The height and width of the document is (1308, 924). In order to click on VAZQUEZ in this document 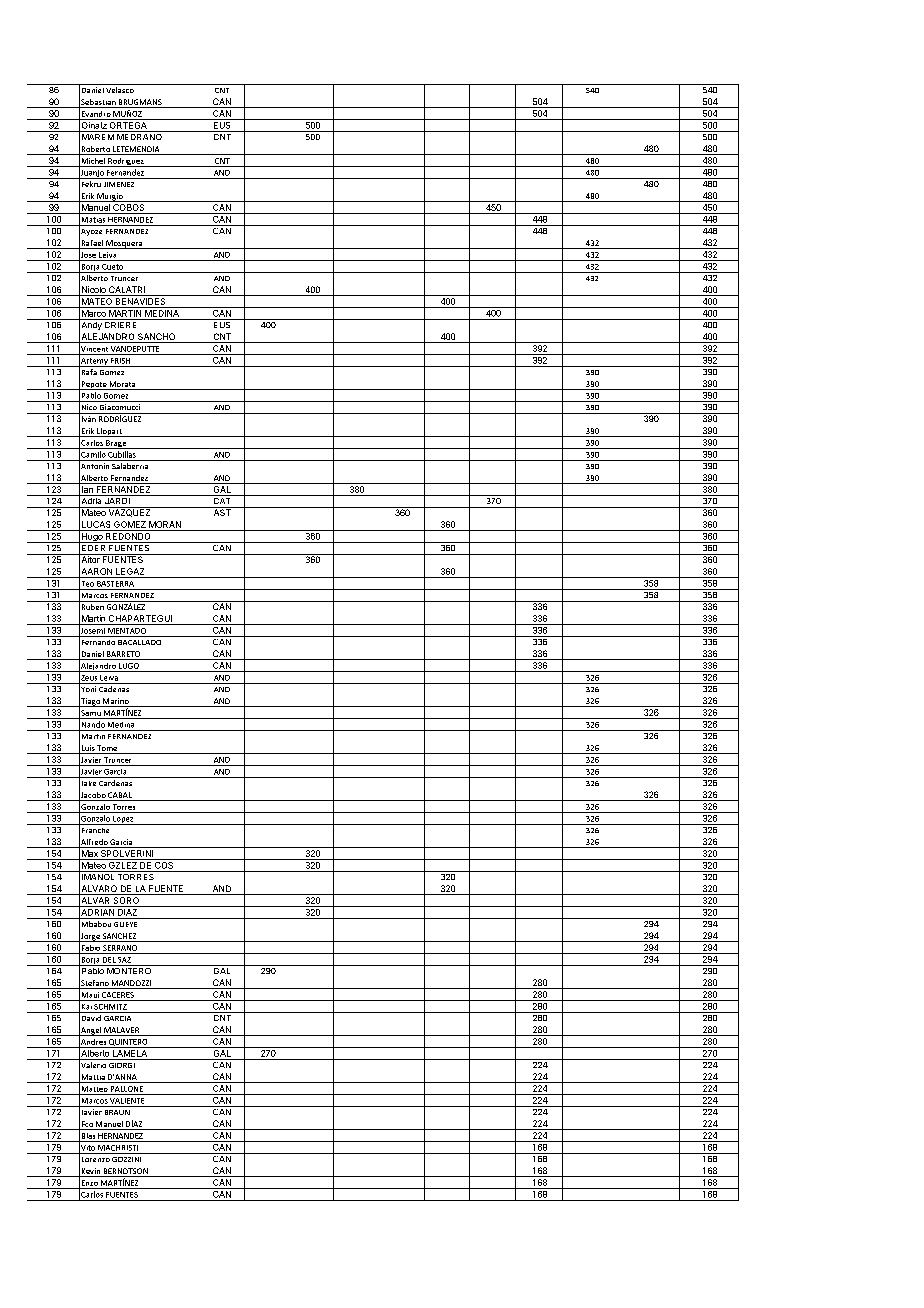, I will do `click(130, 512)`.
